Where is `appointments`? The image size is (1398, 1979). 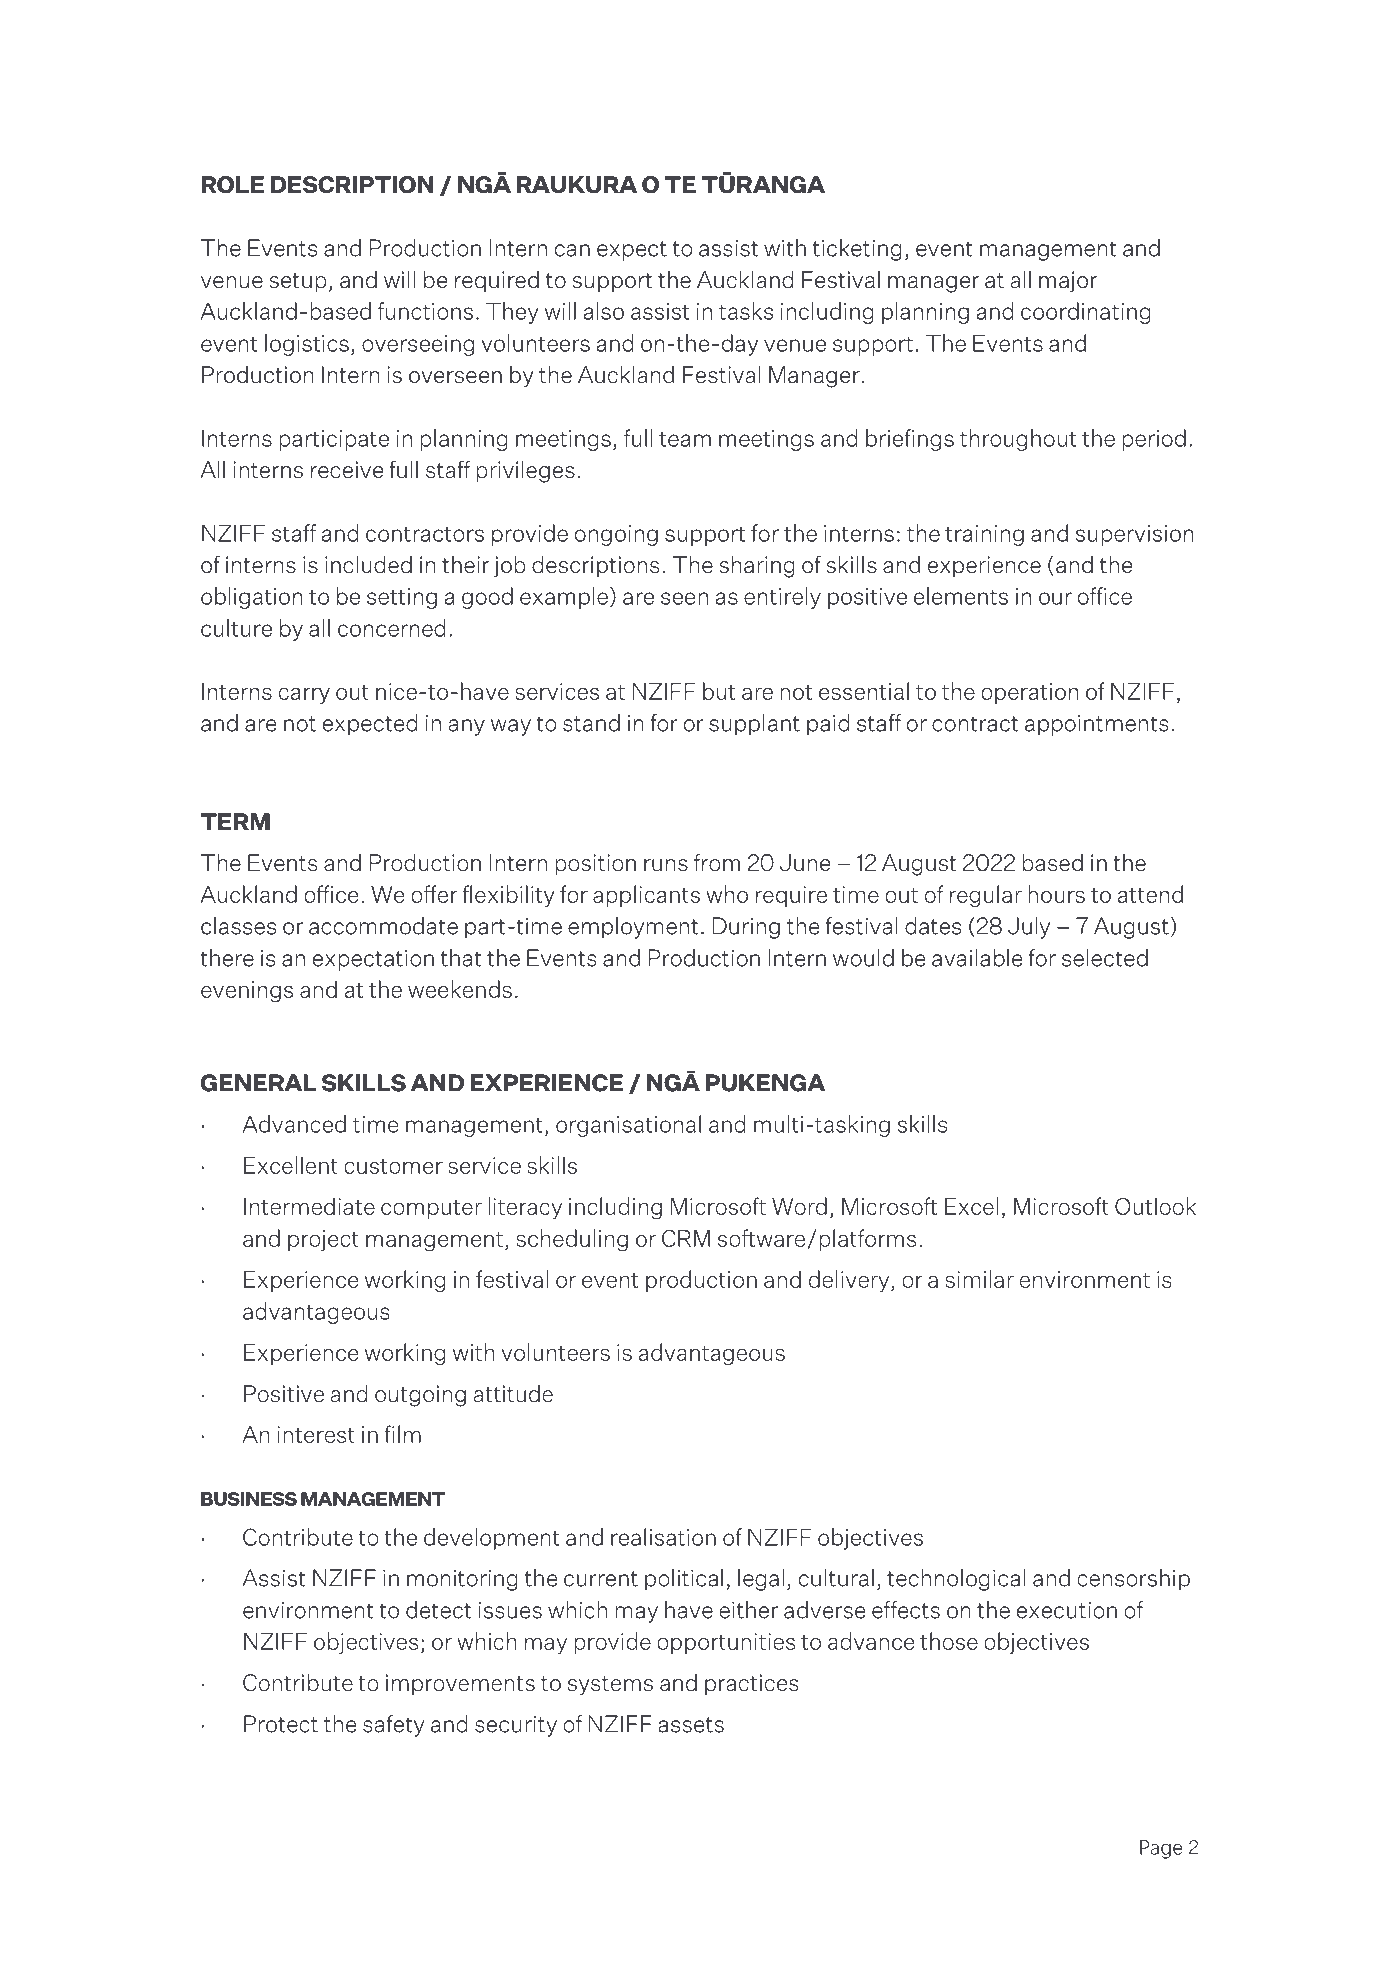 appointments is located at coordinates (1097, 725).
